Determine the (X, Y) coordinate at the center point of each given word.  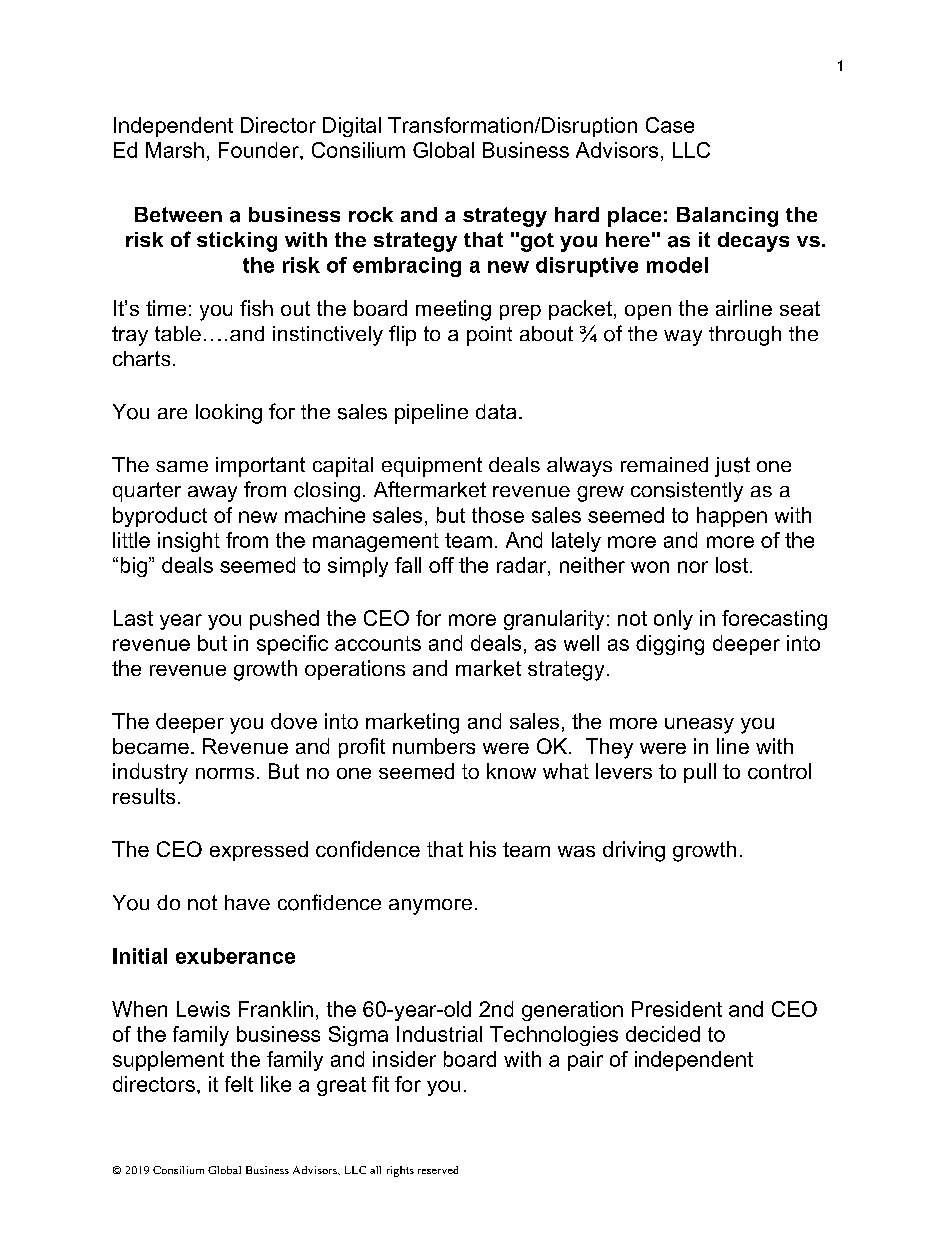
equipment (432, 467)
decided (663, 1034)
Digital (352, 127)
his (483, 849)
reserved (438, 1170)
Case (670, 125)
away (212, 494)
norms (225, 773)
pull (700, 773)
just (732, 467)
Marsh (175, 150)
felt (239, 1084)
